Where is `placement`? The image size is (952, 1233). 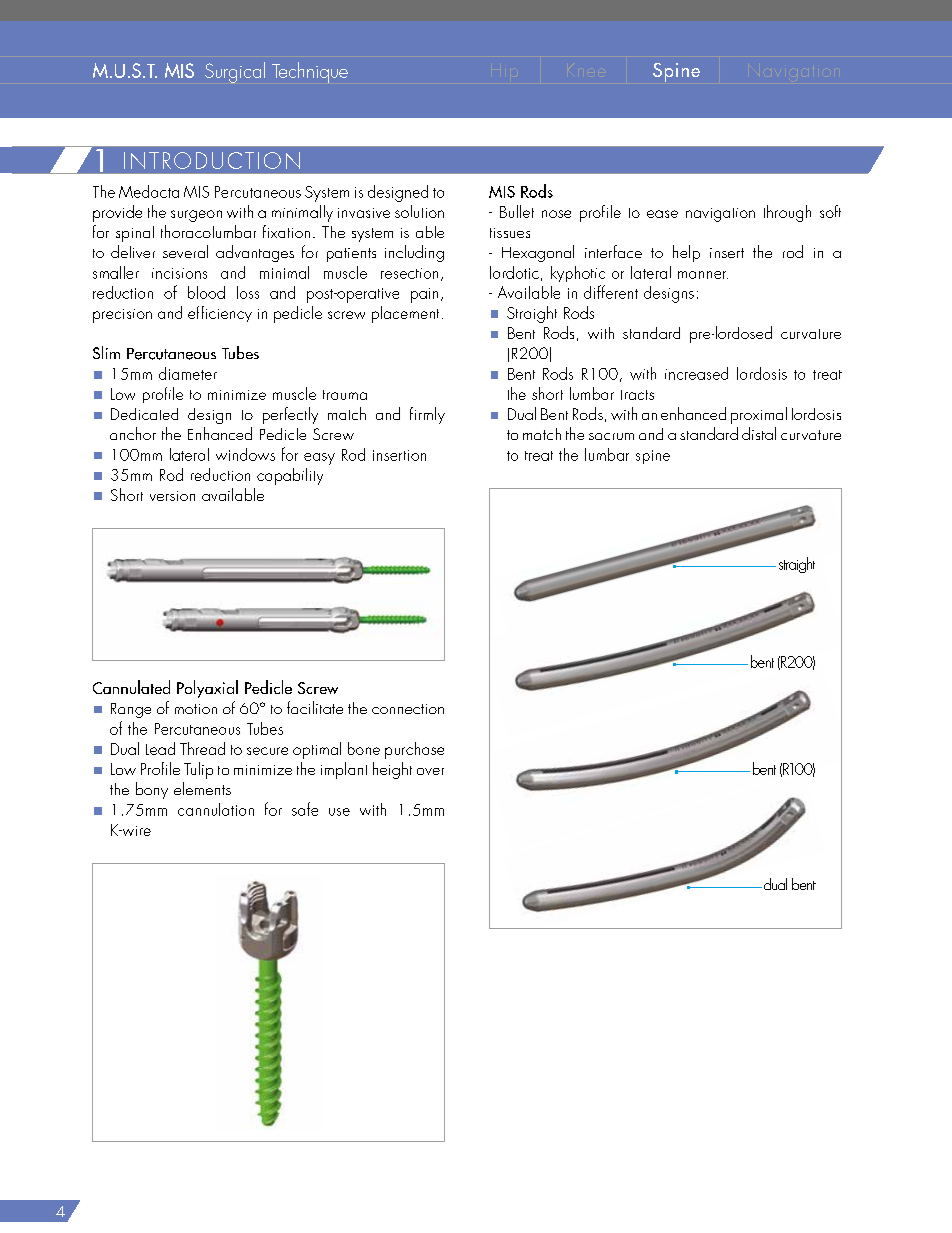 placement is located at coordinates (405, 314).
